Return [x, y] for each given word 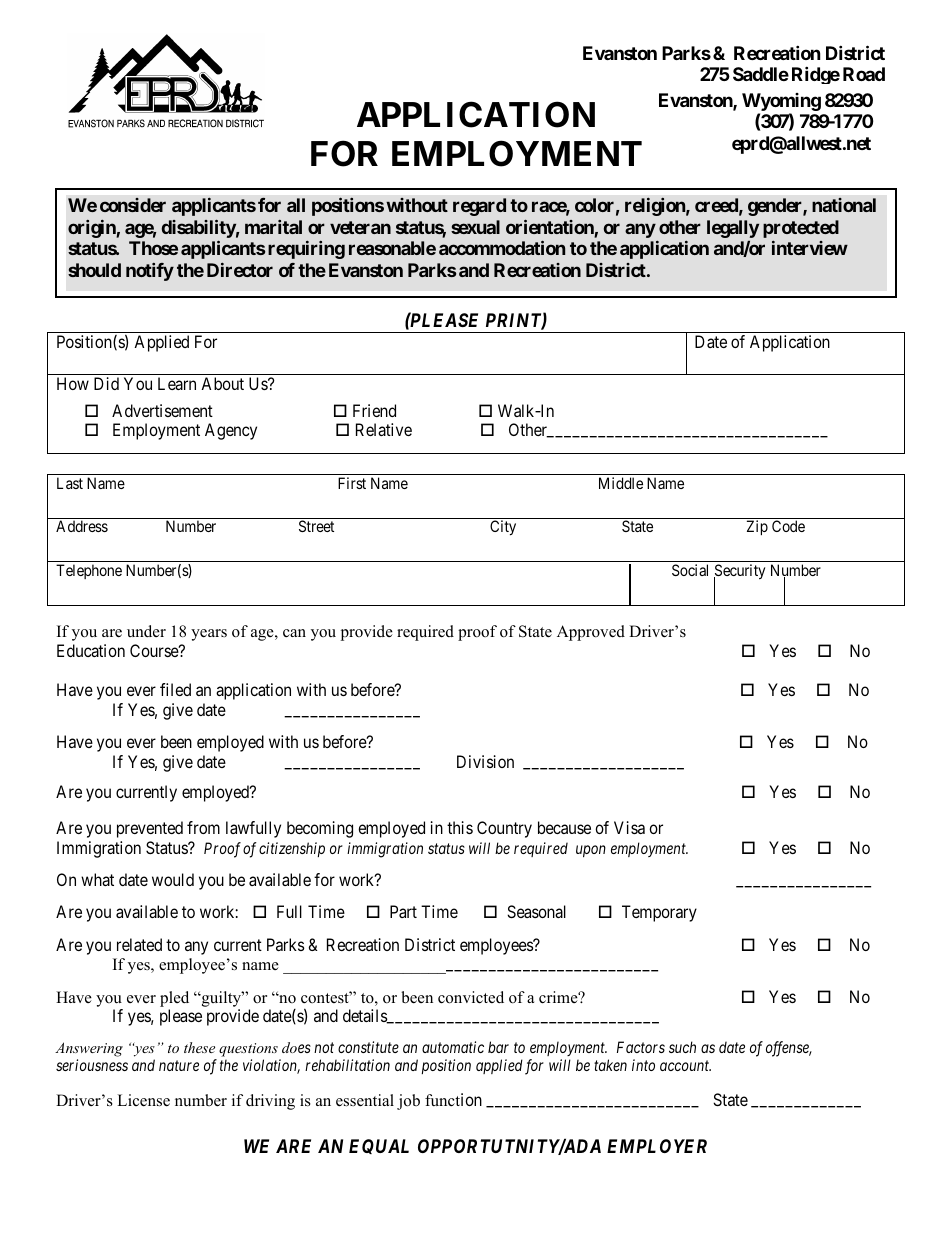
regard [479, 207]
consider [133, 205]
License [143, 1100]
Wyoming [781, 102]
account [685, 1066]
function [453, 1099]
